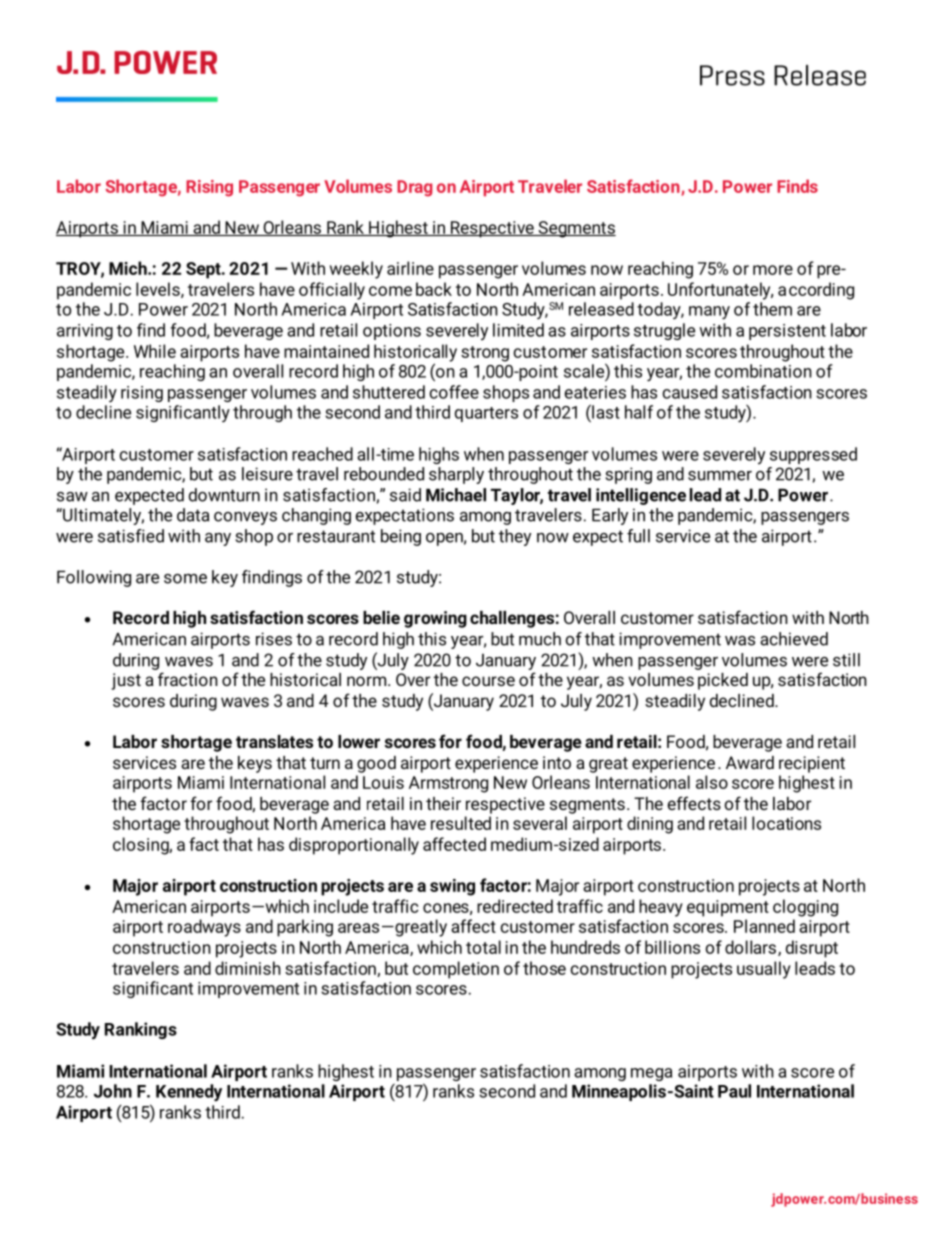 Image resolution: width=952 pixels, height=1233 pixels. Describe the element at coordinates (454, 392) in the screenshot. I see `coffee` at that location.
